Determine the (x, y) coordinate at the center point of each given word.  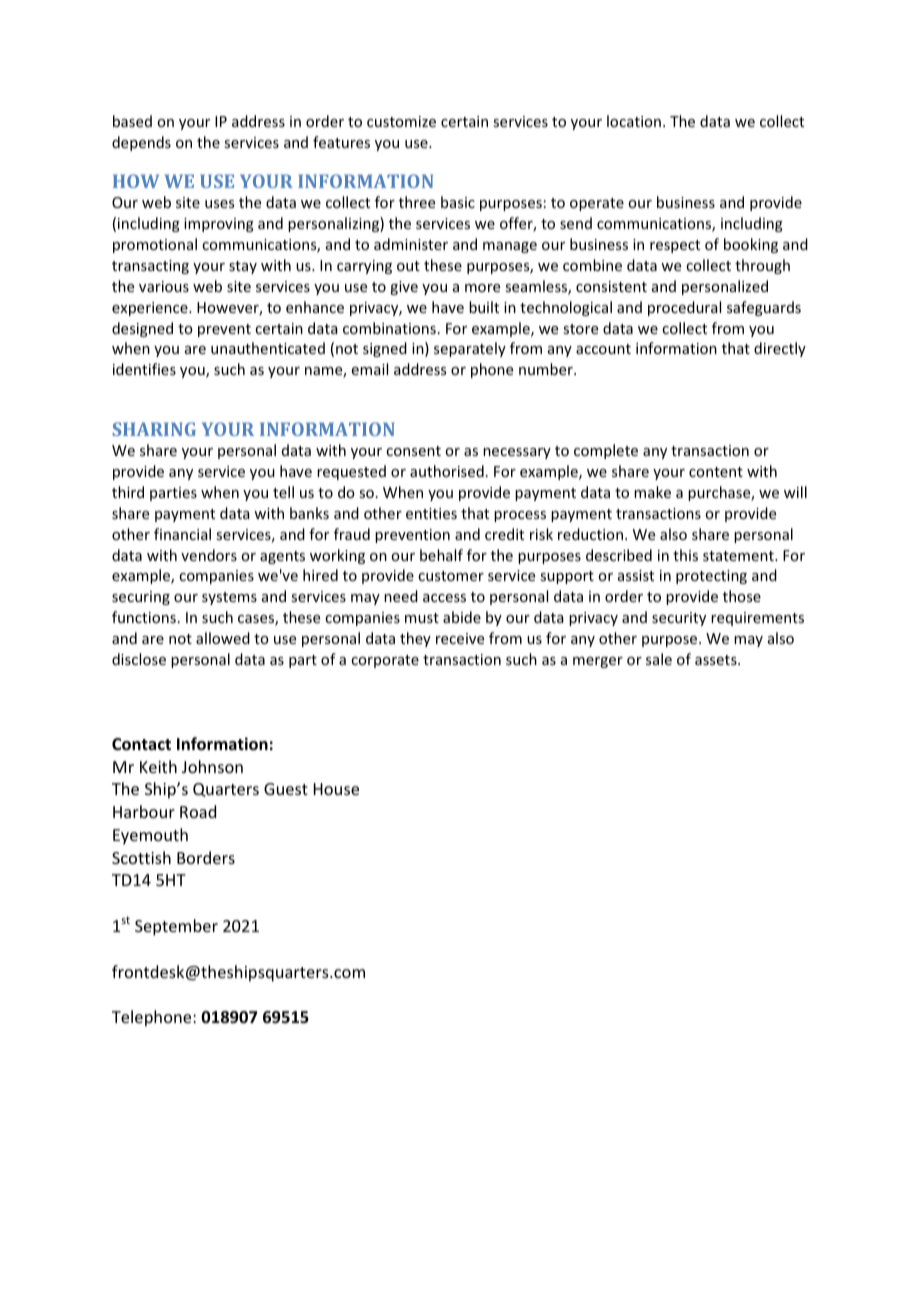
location (634, 121)
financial (182, 534)
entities (431, 513)
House (336, 789)
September (176, 927)
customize (401, 121)
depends (141, 143)
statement (739, 556)
